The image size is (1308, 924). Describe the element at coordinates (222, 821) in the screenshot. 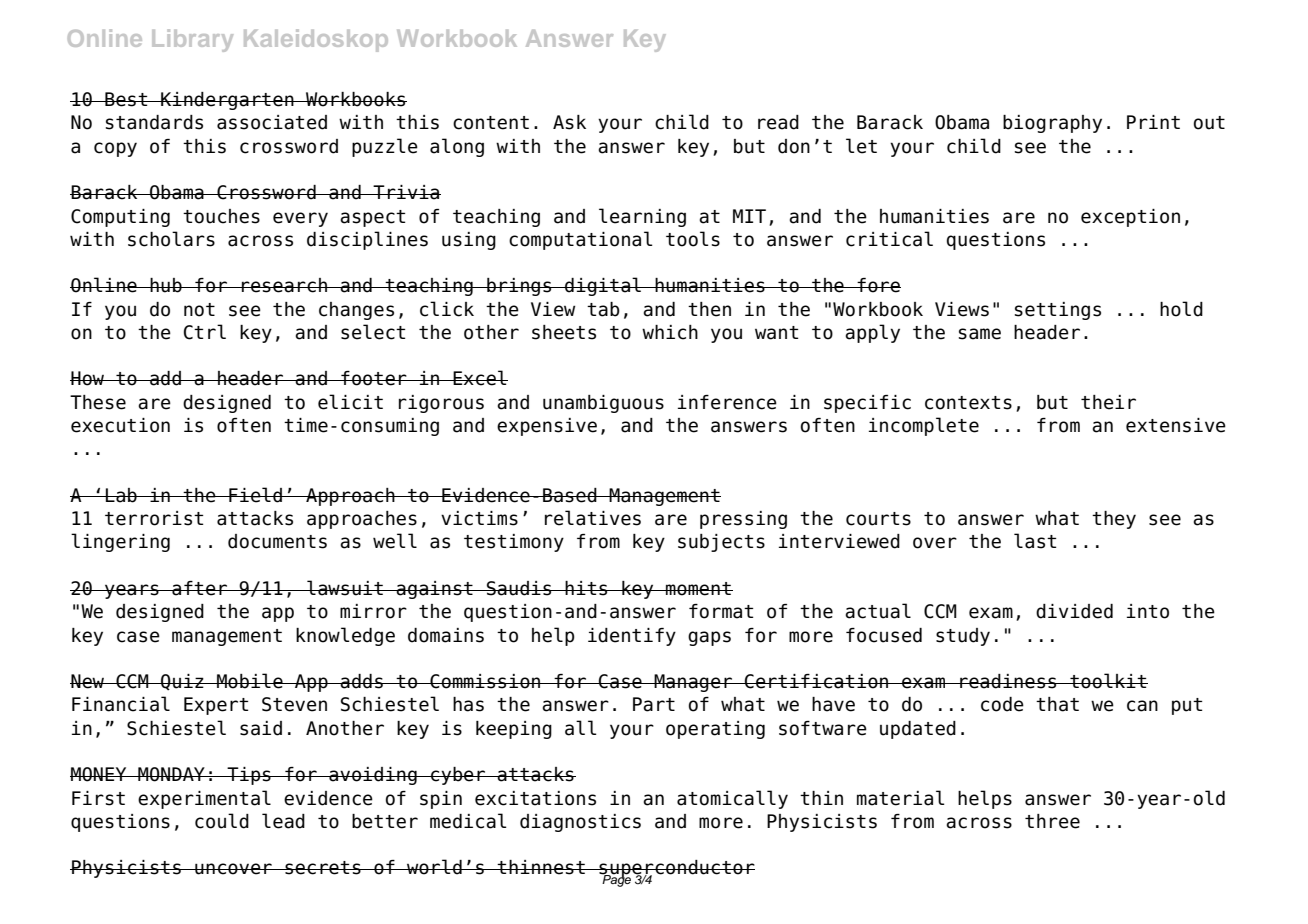

I see `could` at that location.
